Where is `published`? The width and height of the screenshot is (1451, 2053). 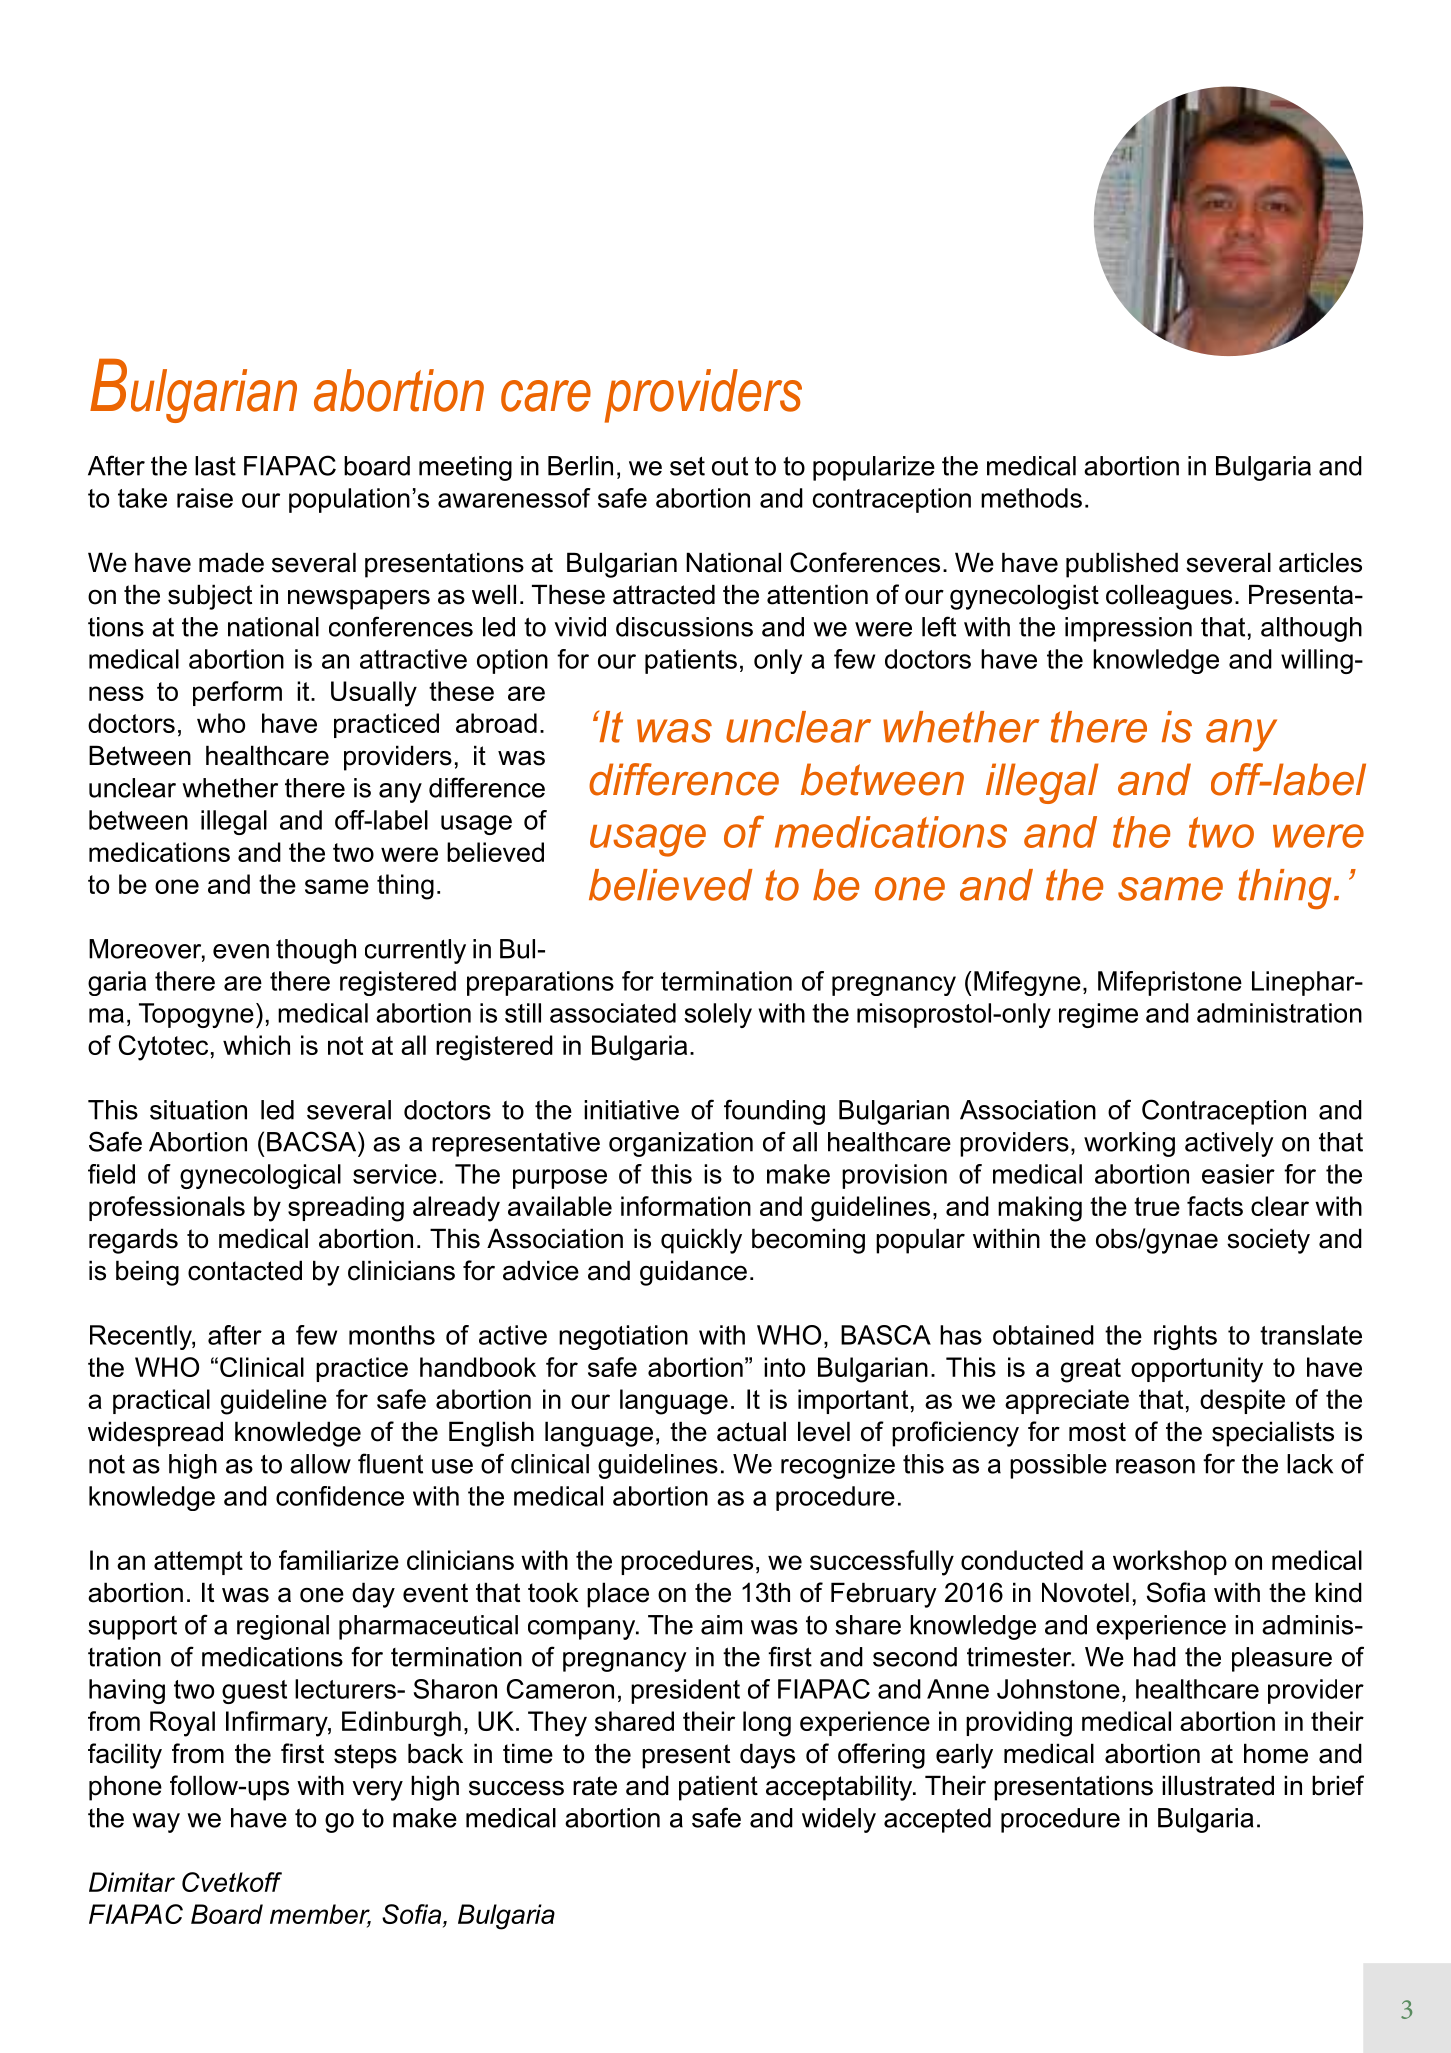 published is located at coordinates (1122, 565).
